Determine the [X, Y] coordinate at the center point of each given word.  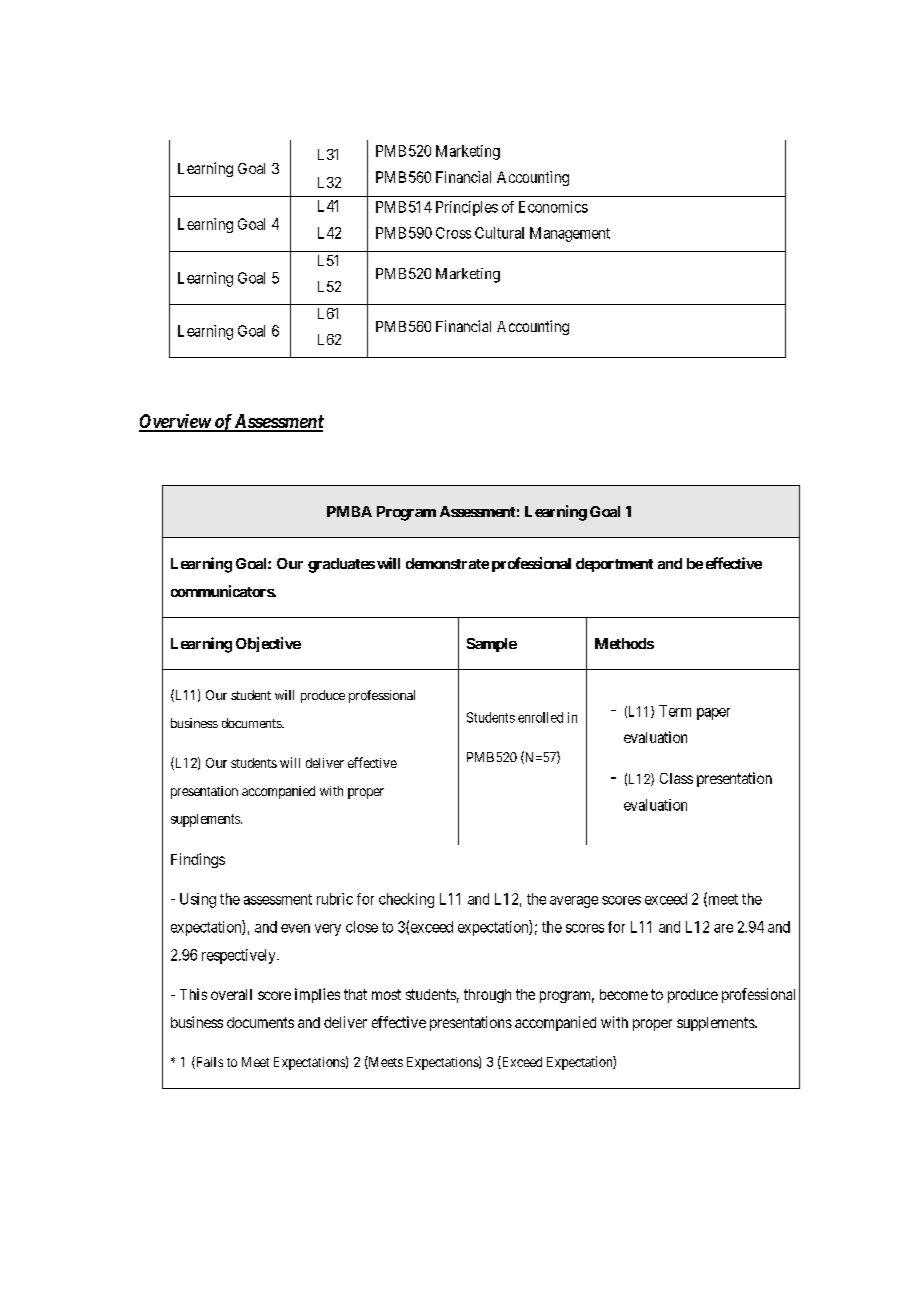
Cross [453, 233]
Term [675, 711]
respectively [240, 956]
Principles [467, 208]
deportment [614, 565]
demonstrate [447, 563]
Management [570, 234]
